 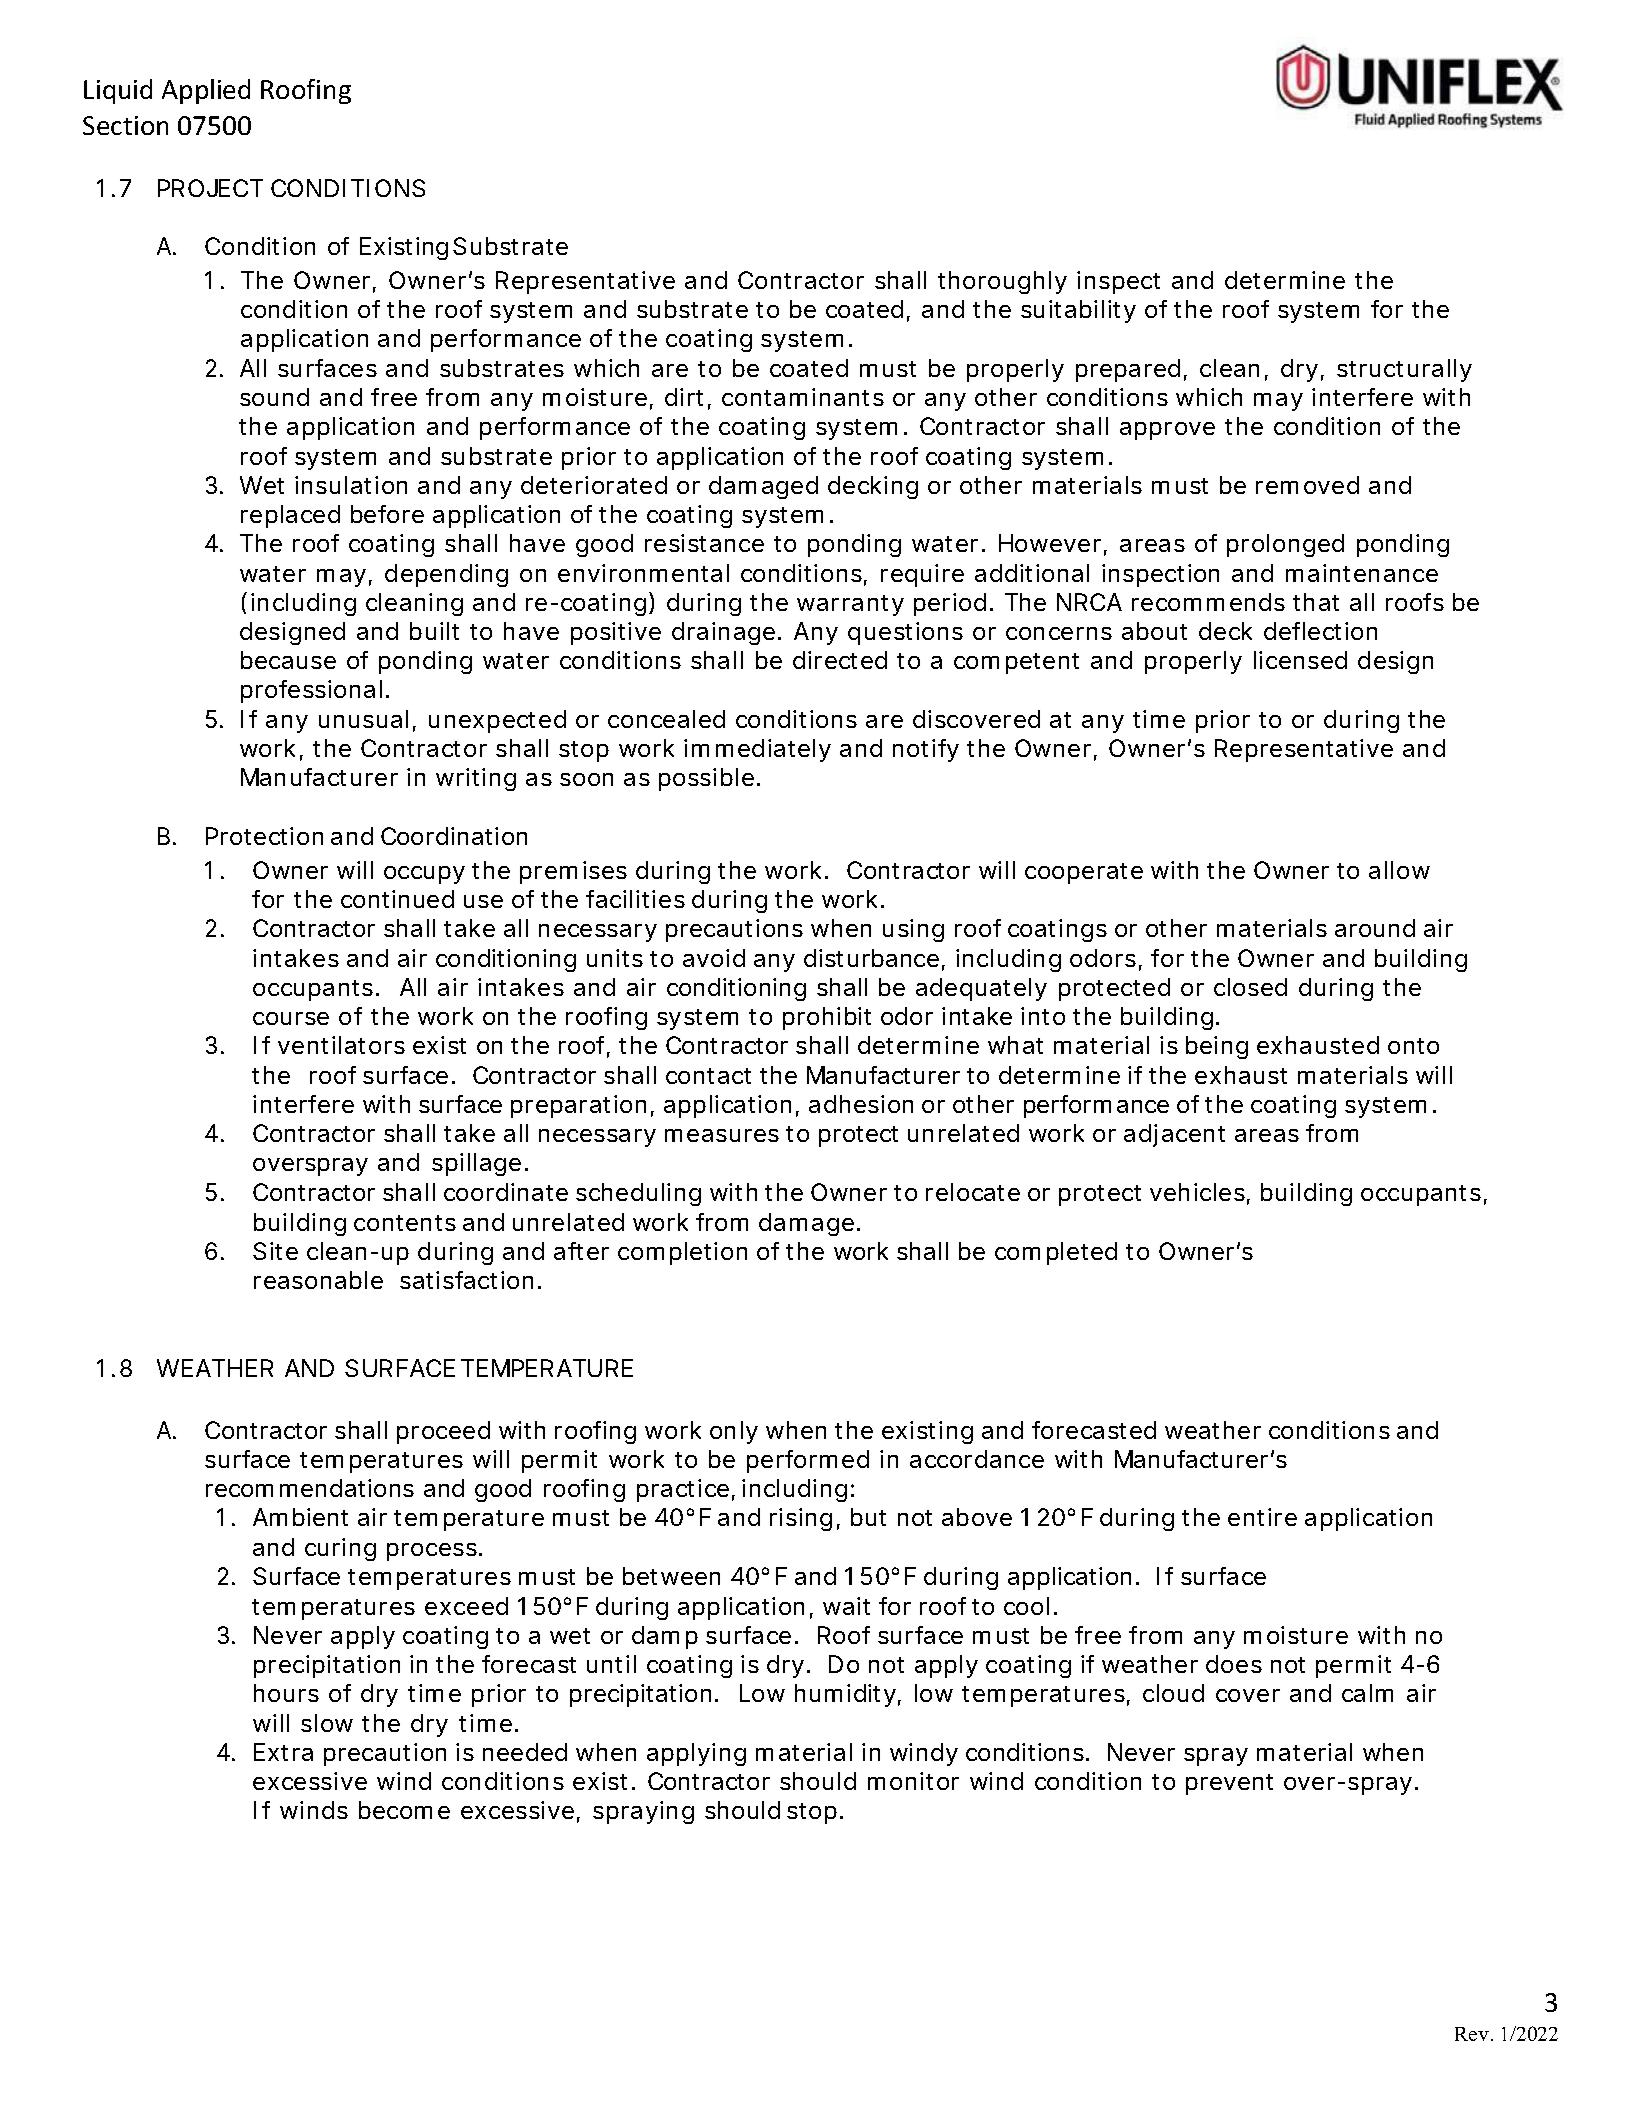 I want to click on prevent, so click(x=1229, y=1784).
